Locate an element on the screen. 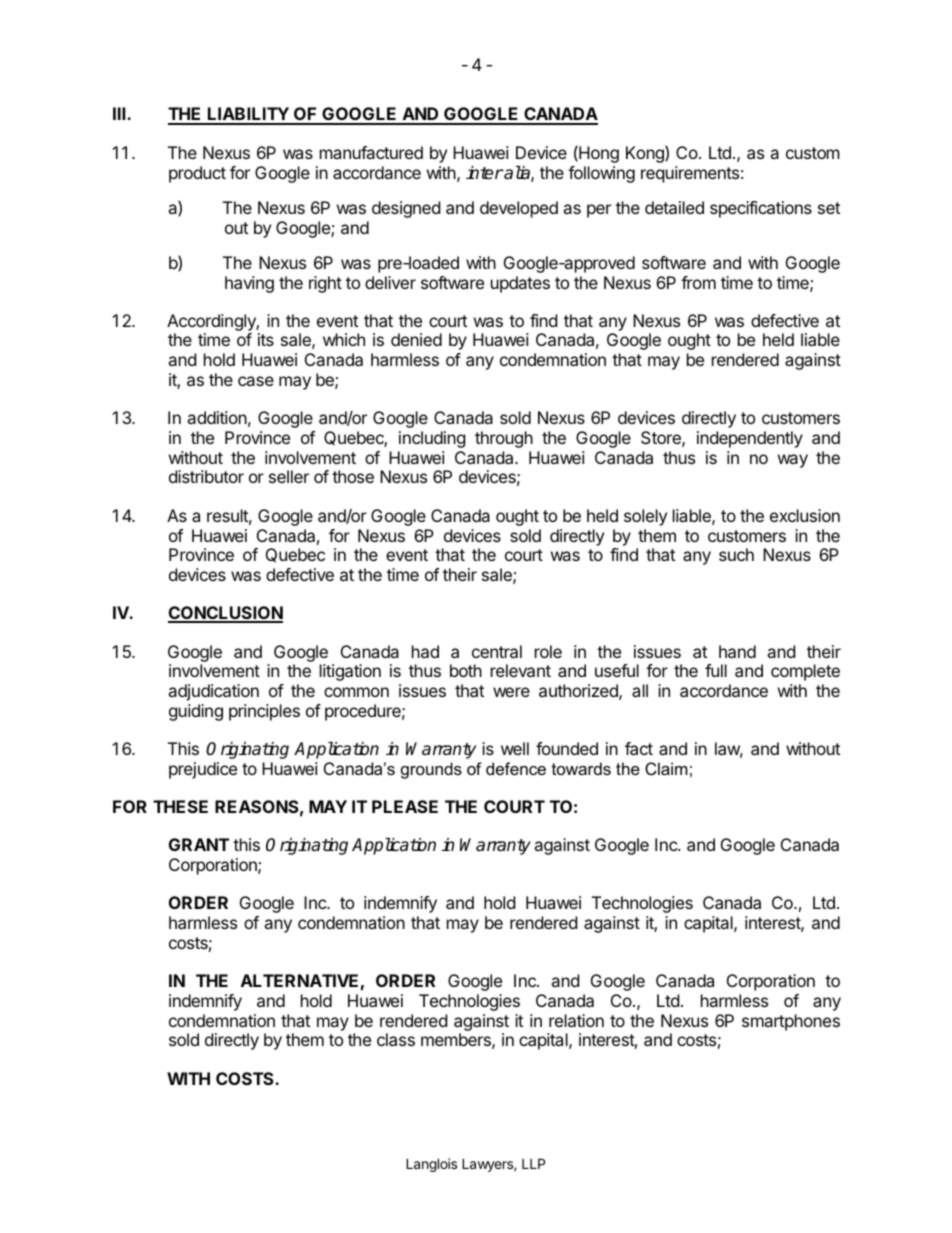 The image size is (952, 1233). independently is located at coordinates (750, 439).
